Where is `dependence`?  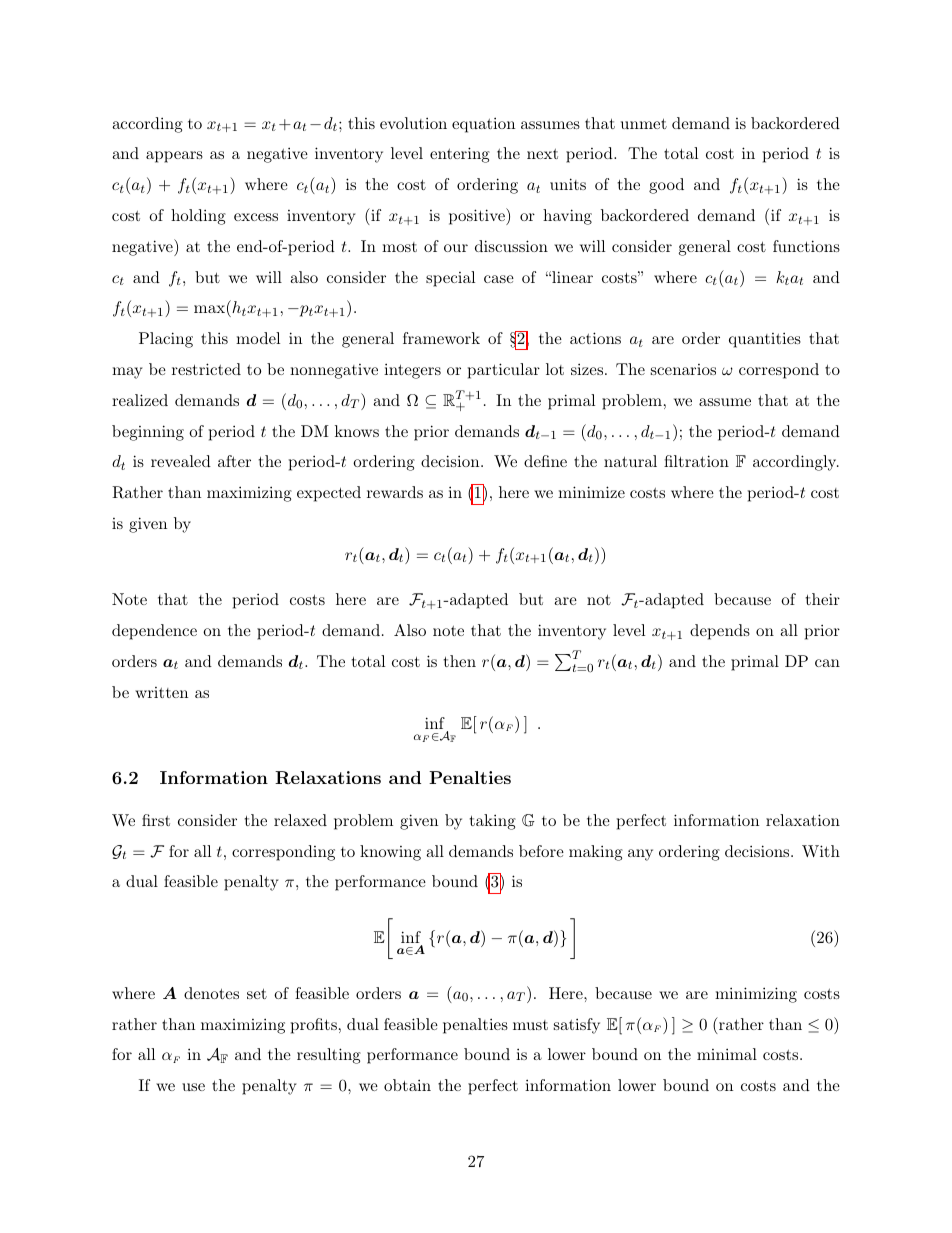
dependence is located at coordinates (154, 632).
